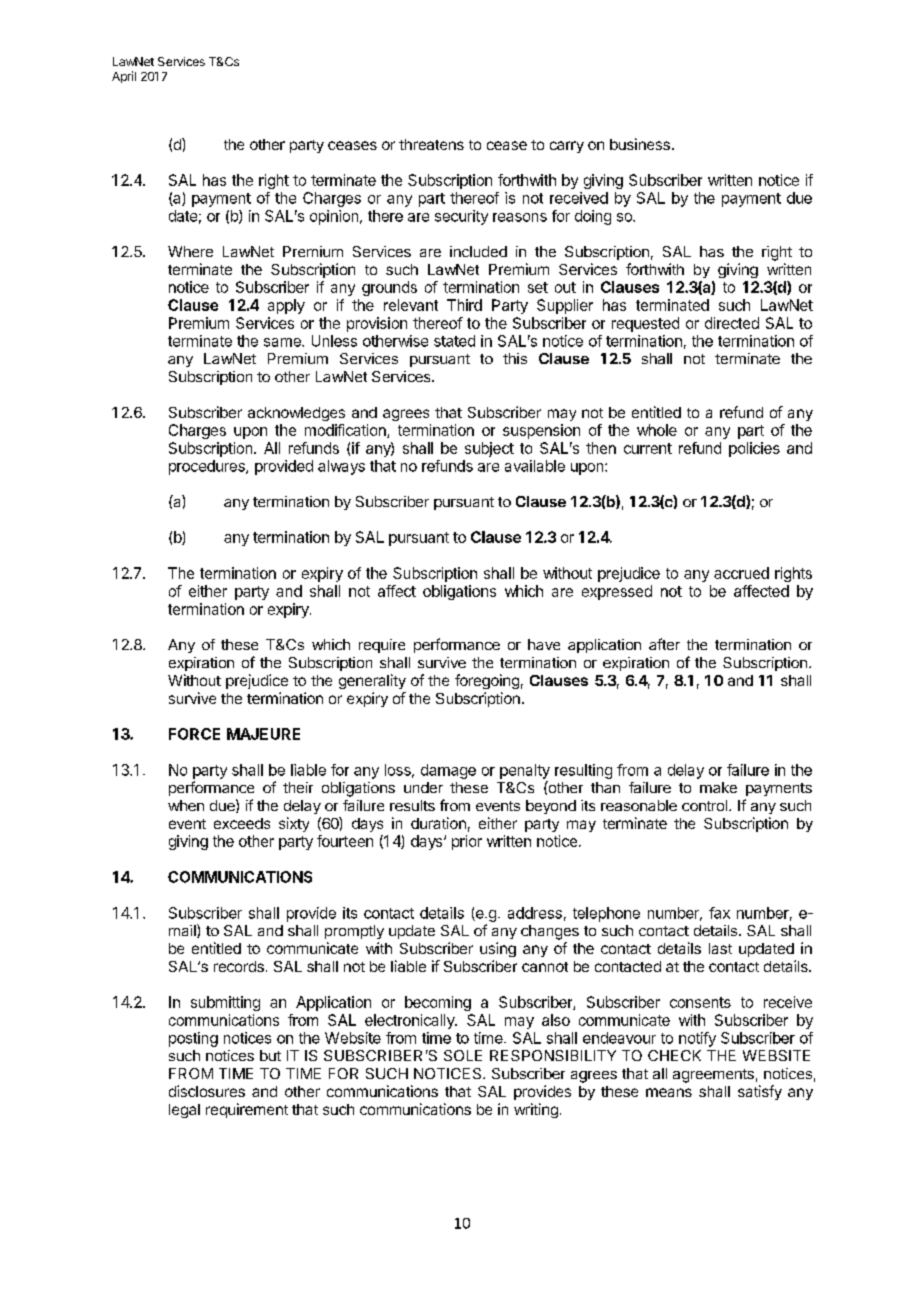 The image size is (924, 1308). Describe the element at coordinates (431, 144) in the screenshot. I see `threatens` at that location.
